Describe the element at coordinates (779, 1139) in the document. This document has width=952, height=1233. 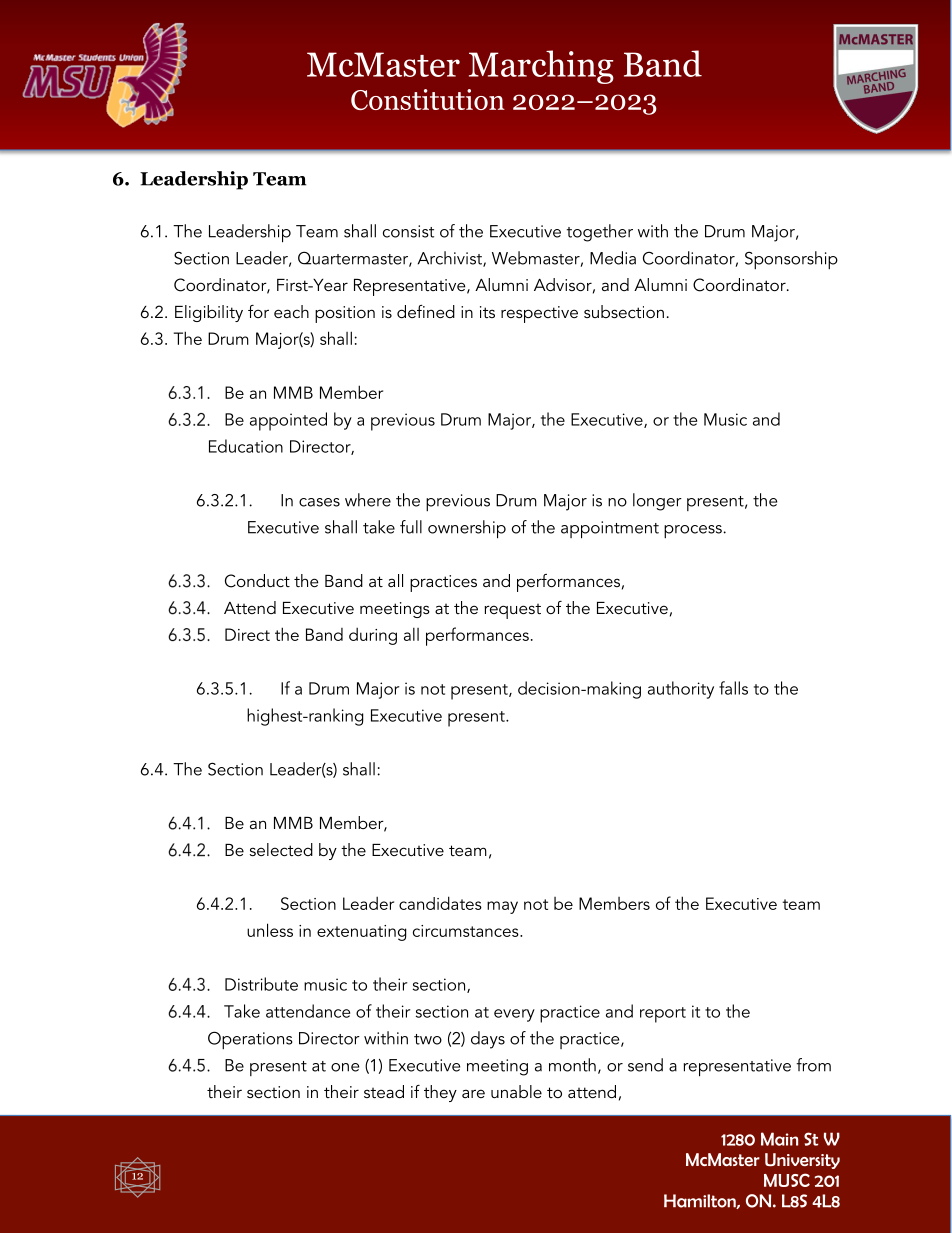
I see `Main` at that location.
